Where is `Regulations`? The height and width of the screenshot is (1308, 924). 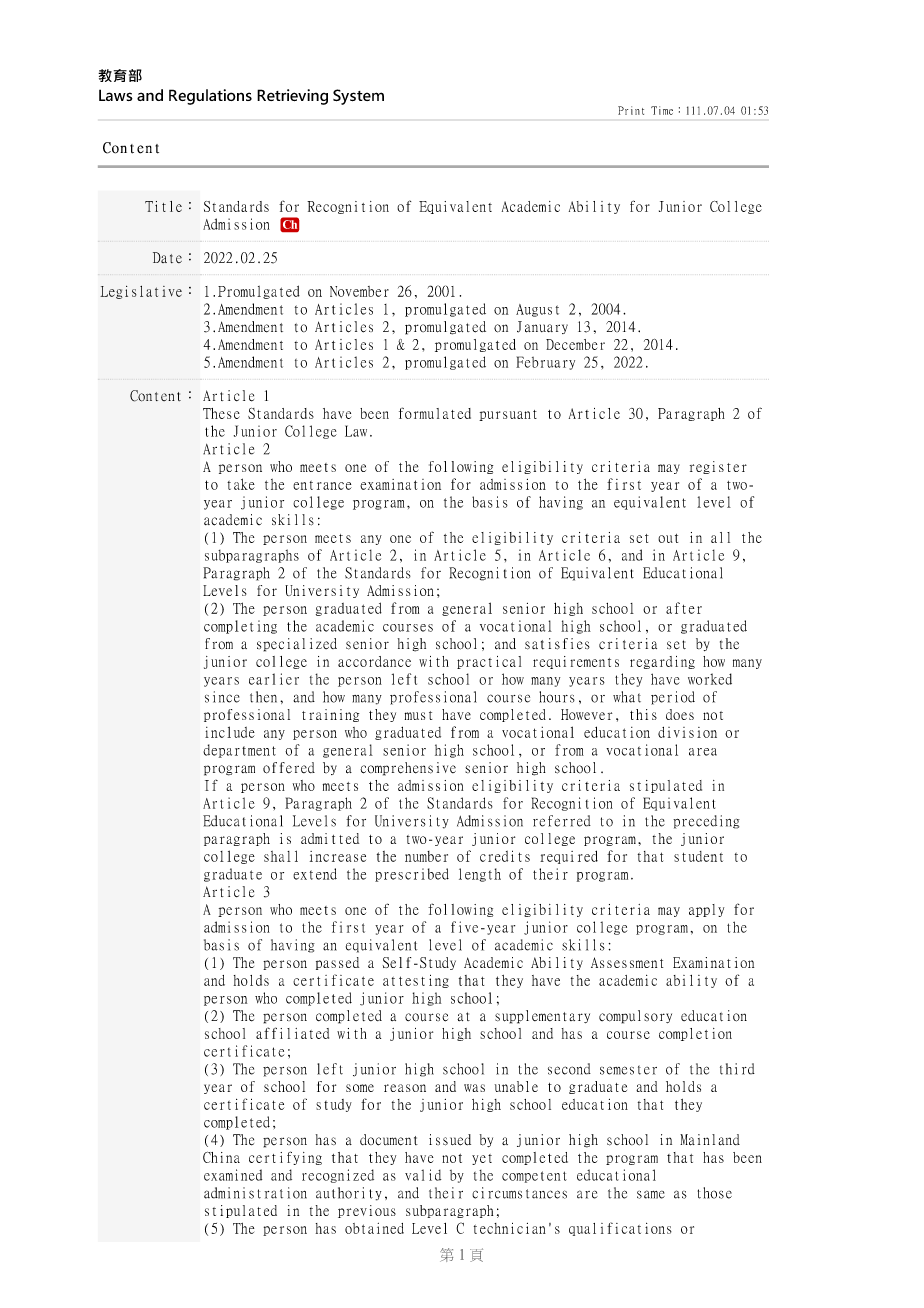
Regulations is located at coordinates (210, 97).
